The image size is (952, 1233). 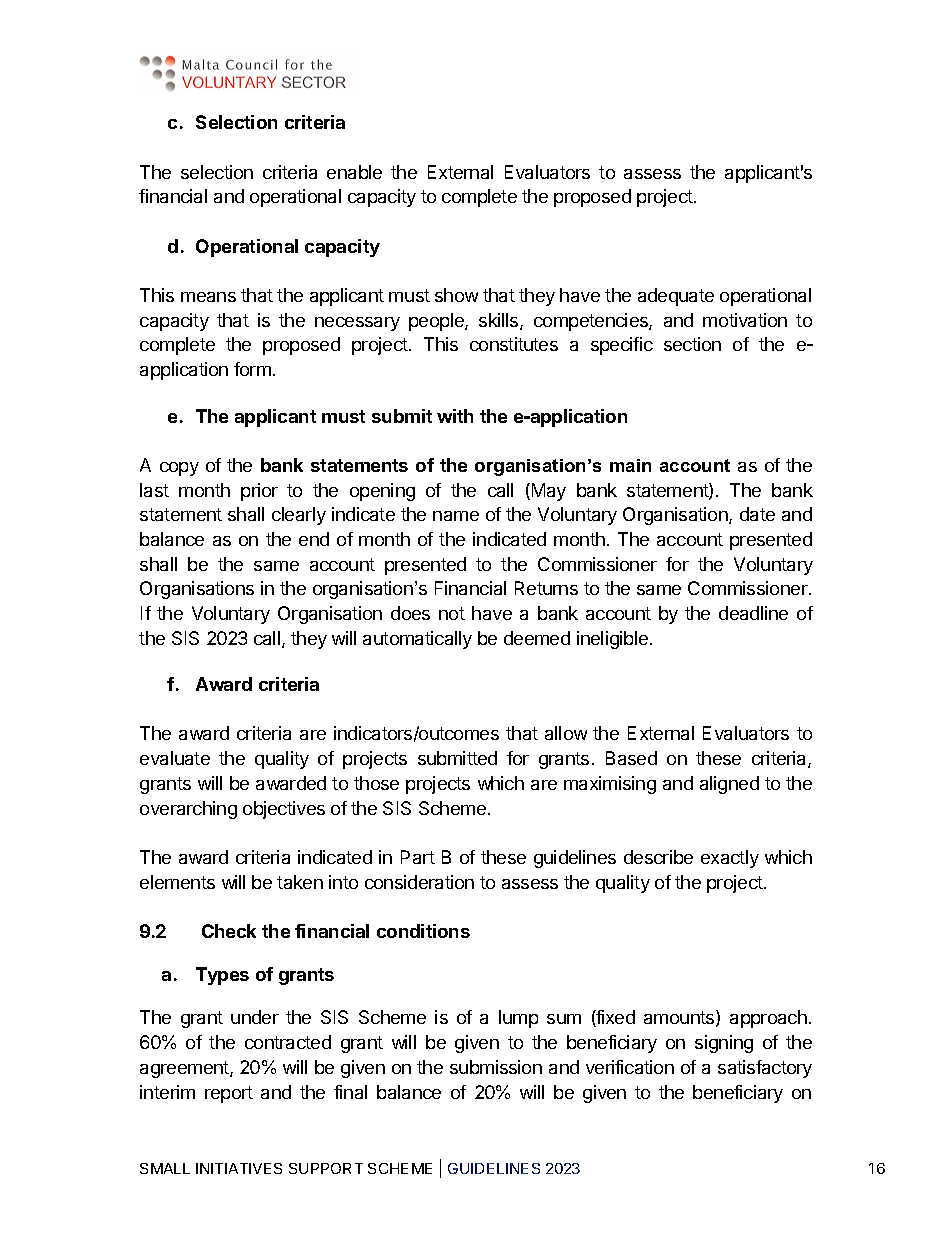 I want to click on name, so click(x=456, y=516).
